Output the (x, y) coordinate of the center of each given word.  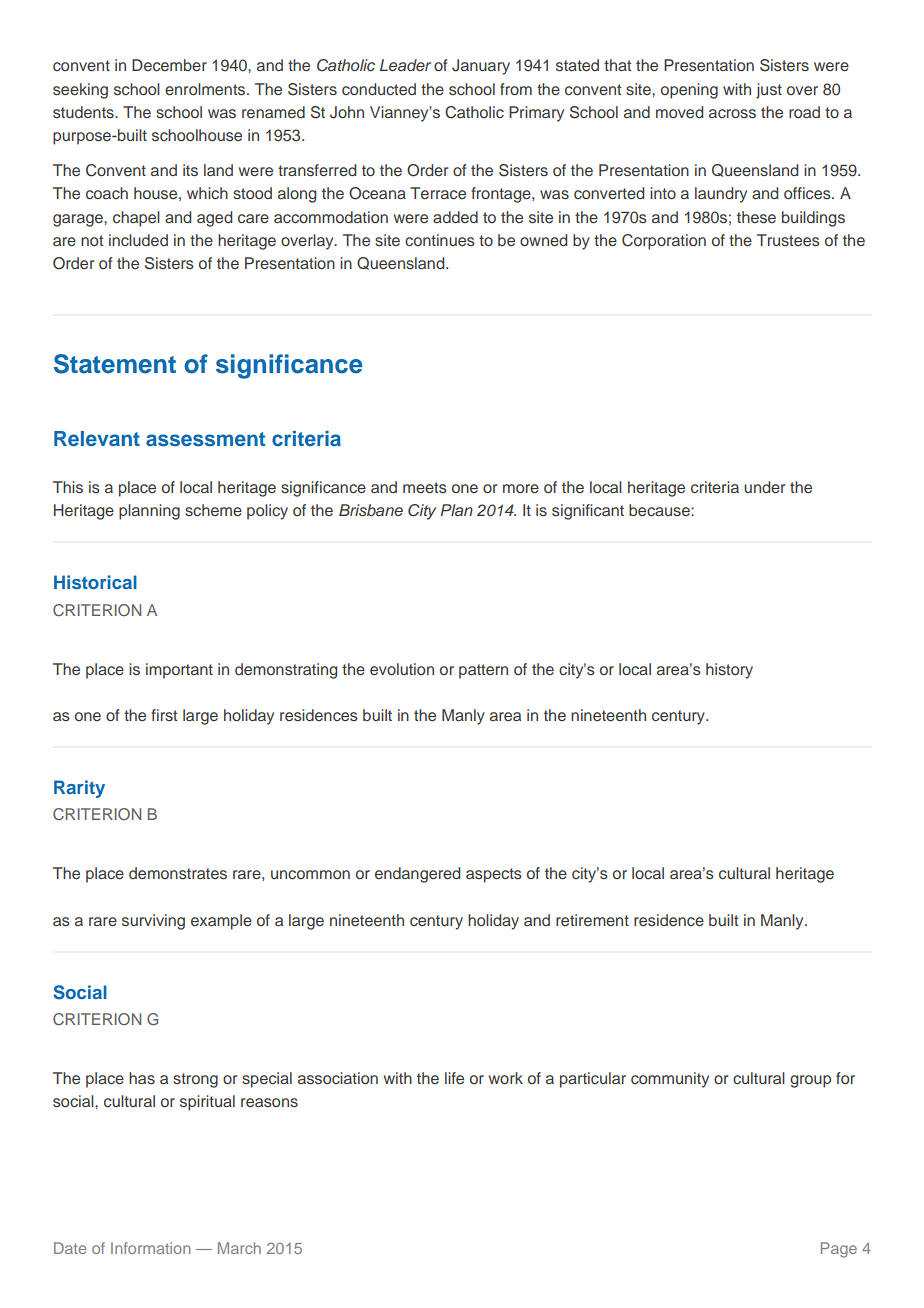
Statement (115, 364)
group (810, 1081)
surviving (153, 922)
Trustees (788, 240)
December (169, 65)
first (164, 715)
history (729, 671)
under (764, 487)
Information (150, 1248)
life (454, 1078)
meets (425, 487)
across (732, 114)
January (481, 67)
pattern (483, 671)
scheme (213, 510)
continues (440, 240)
